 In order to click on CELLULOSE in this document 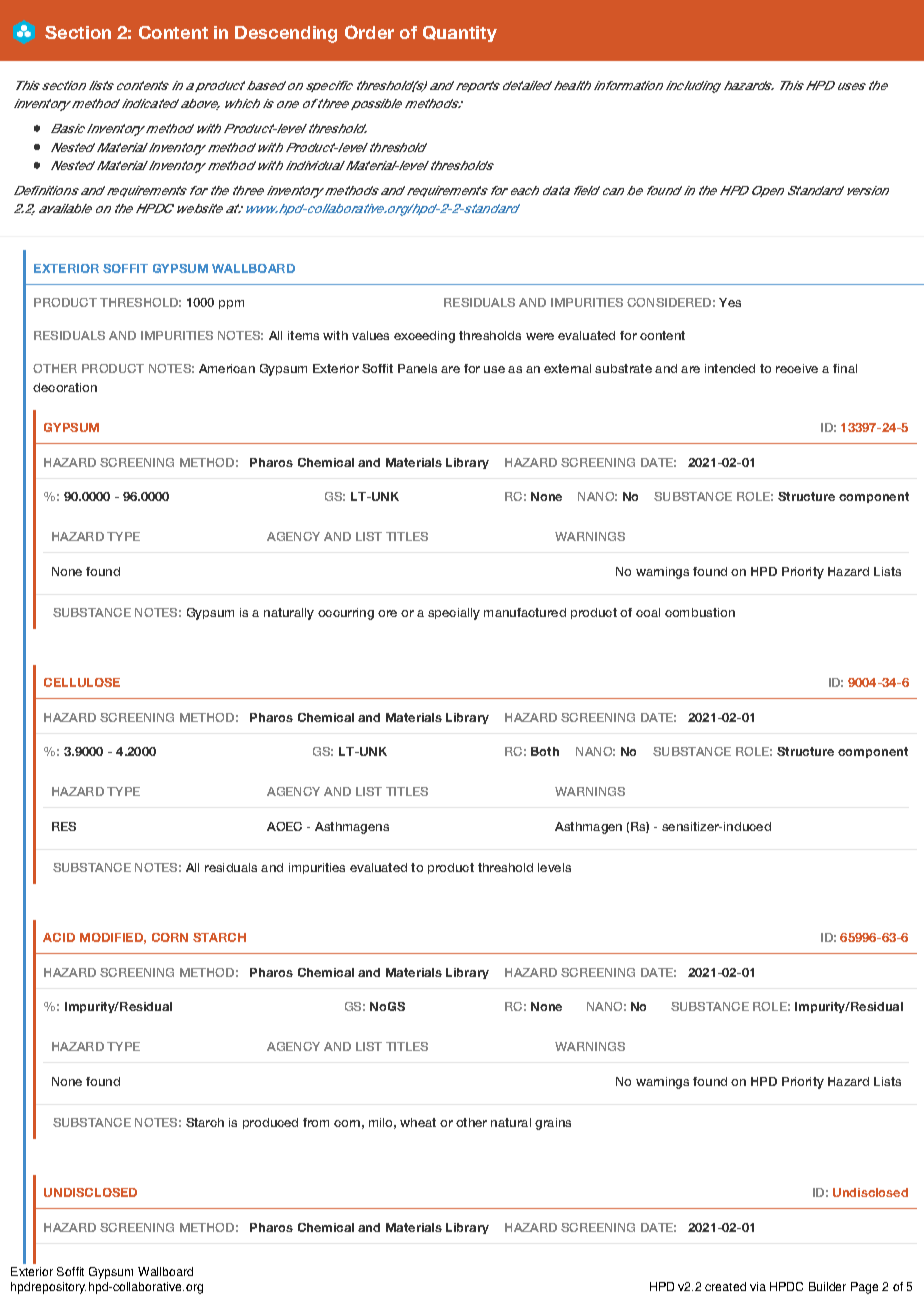, I will do `click(82, 682)`.
